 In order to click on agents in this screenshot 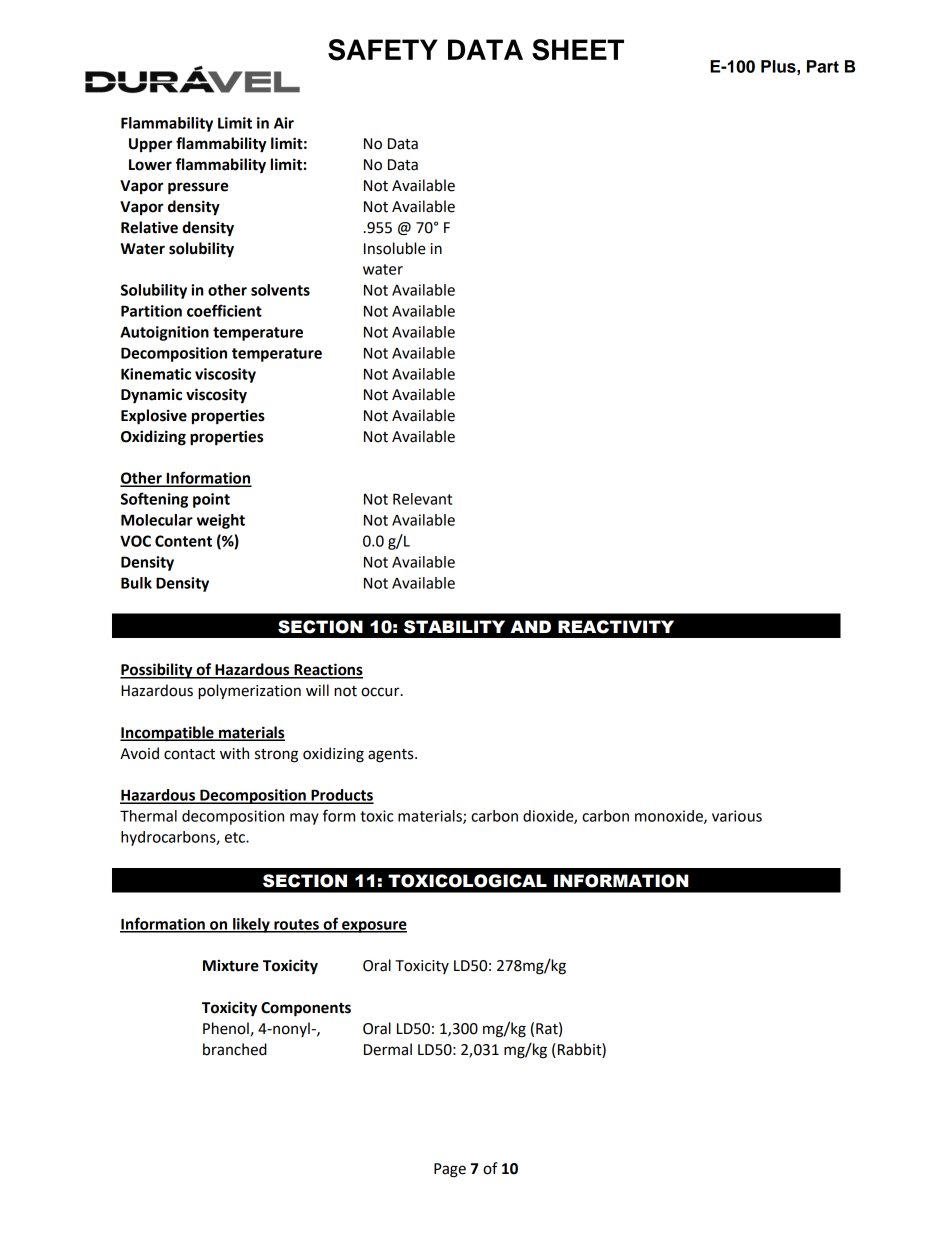, I will do `click(392, 756)`.
